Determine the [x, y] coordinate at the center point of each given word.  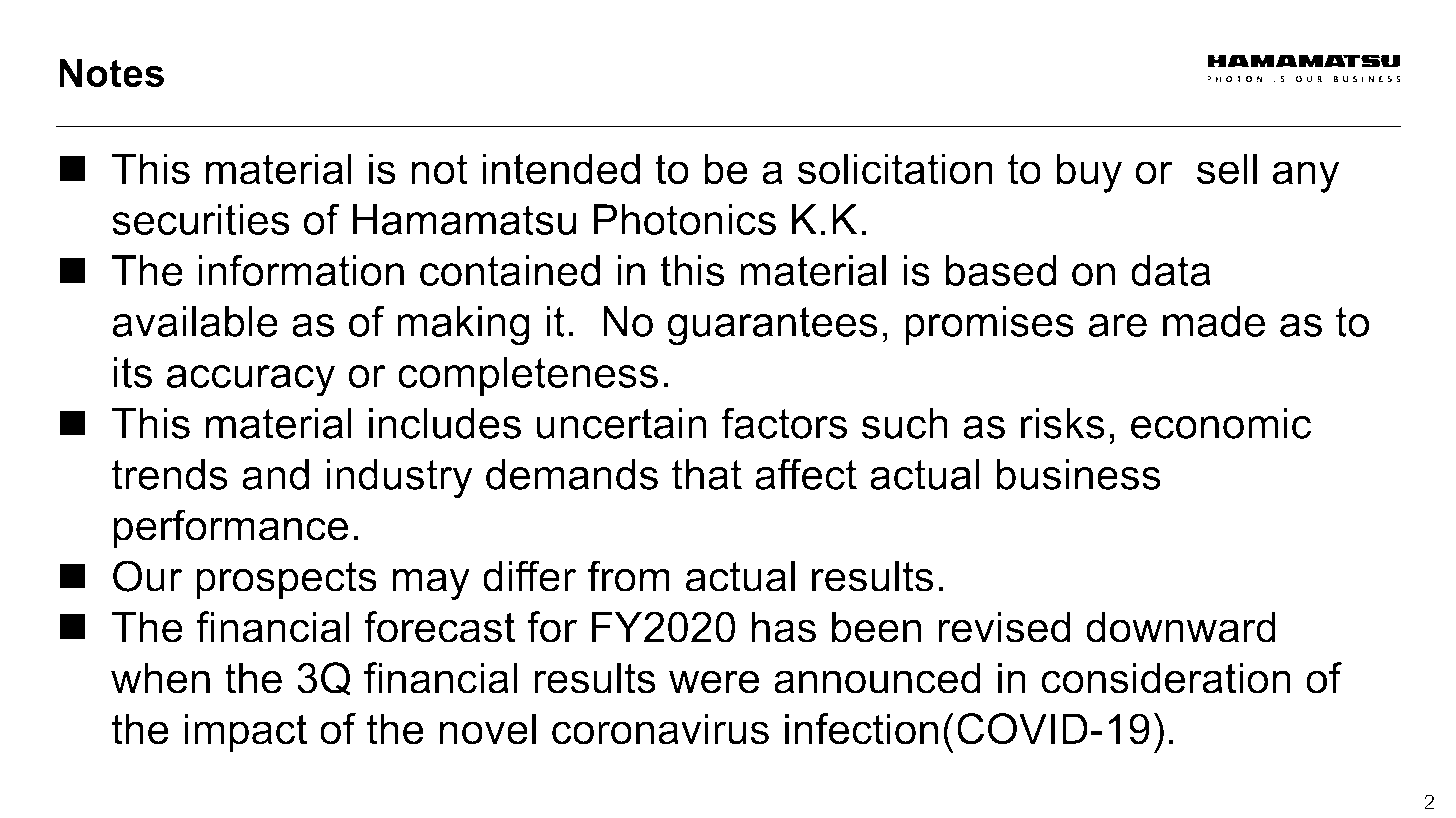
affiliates [1290, 803]
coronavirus [660, 729]
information [301, 270]
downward [1181, 627]
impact [246, 733]
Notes [111, 72]
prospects [286, 581]
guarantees [772, 326]
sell [1227, 169]
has [784, 627]
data [1171, 270]
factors [784, 423]
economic [1221, 423]
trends [170, 474]
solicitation [895, 169]
